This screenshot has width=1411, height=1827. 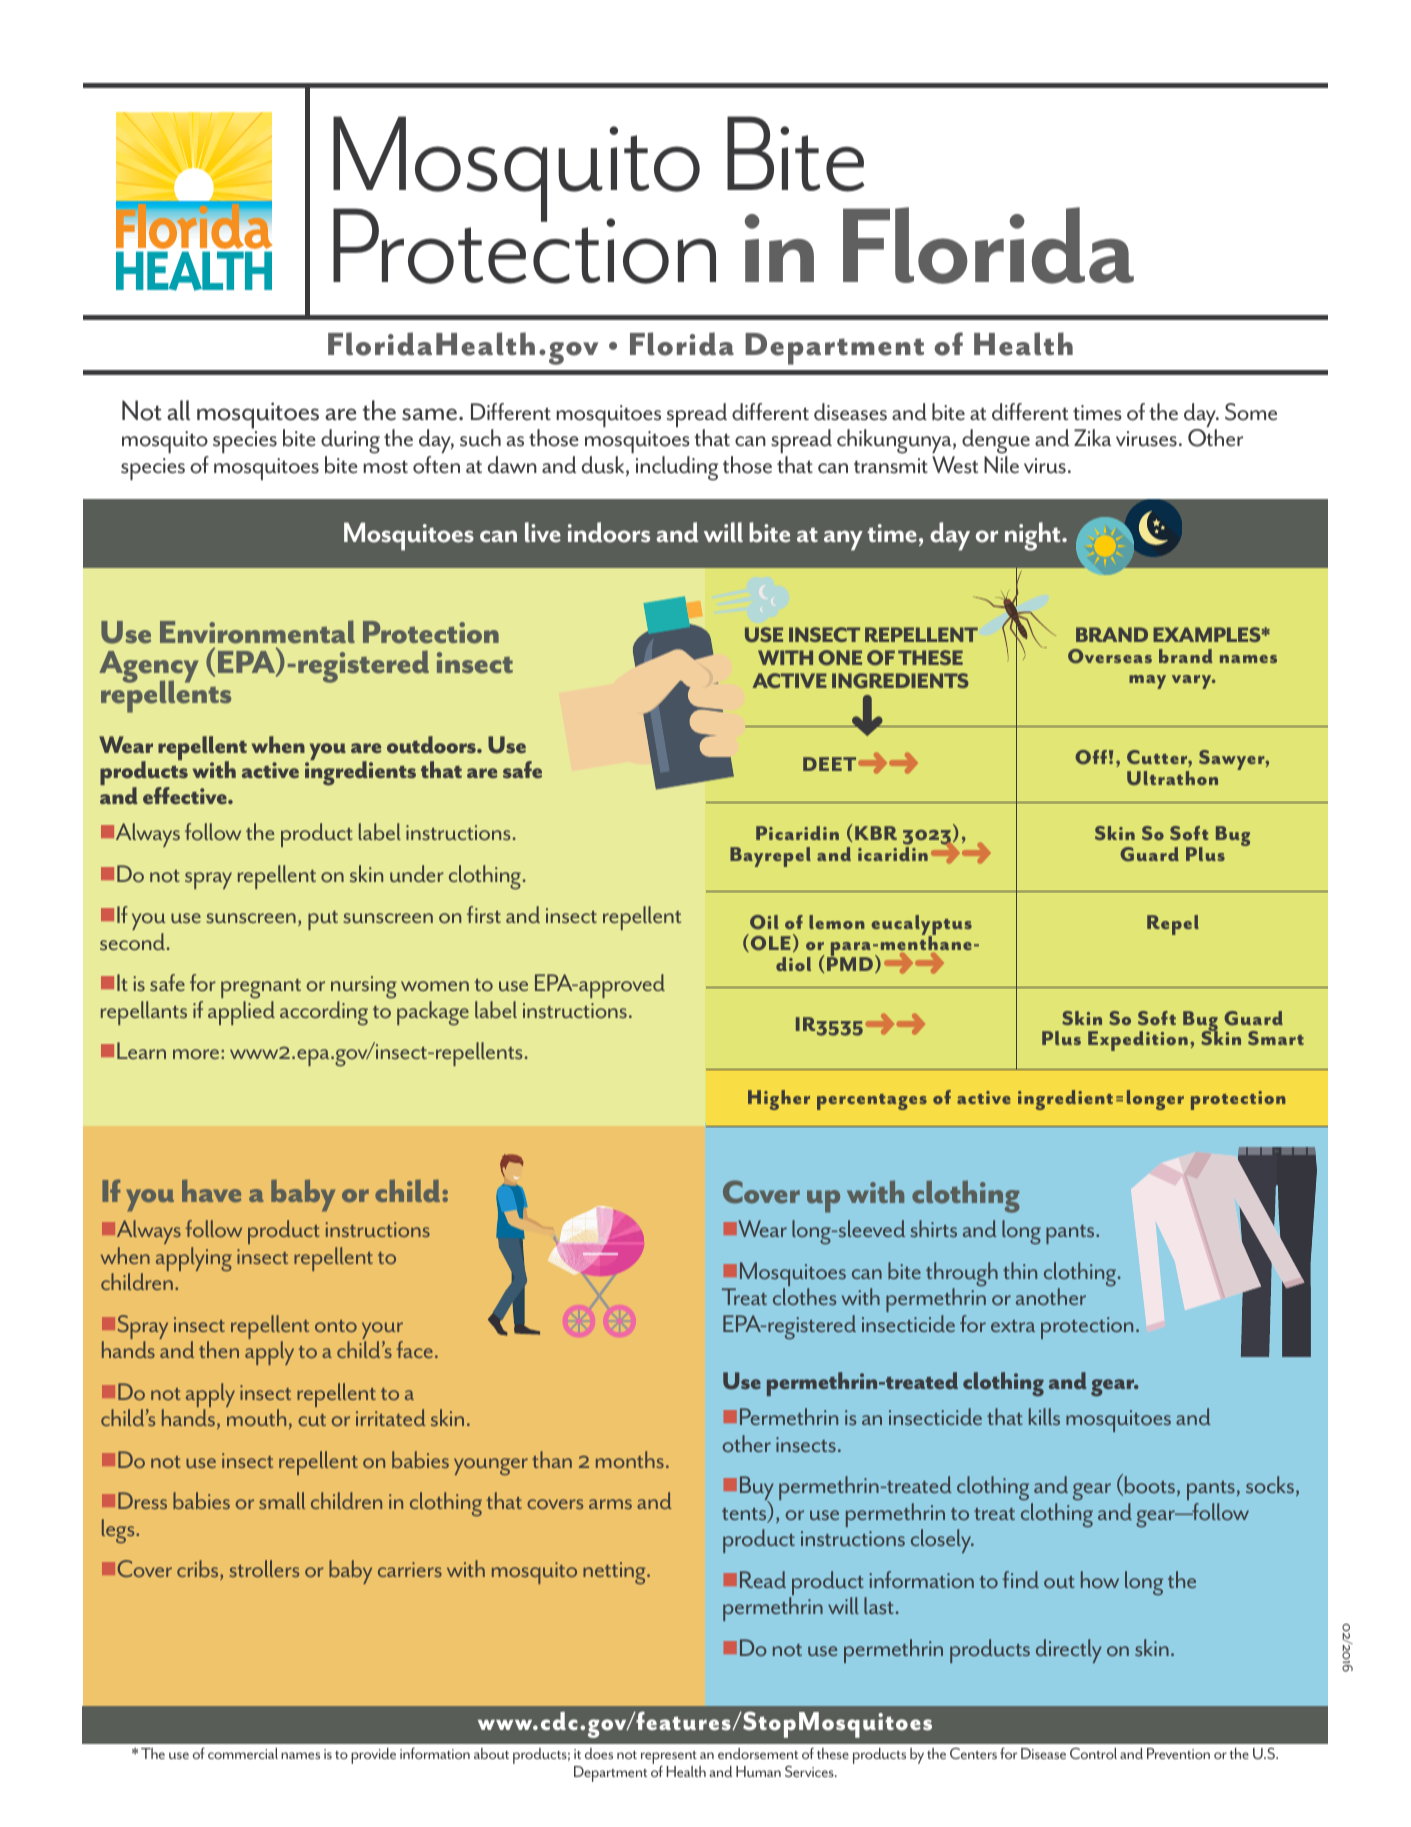 I want to click on Zika, so click(x=1092, y=437).
